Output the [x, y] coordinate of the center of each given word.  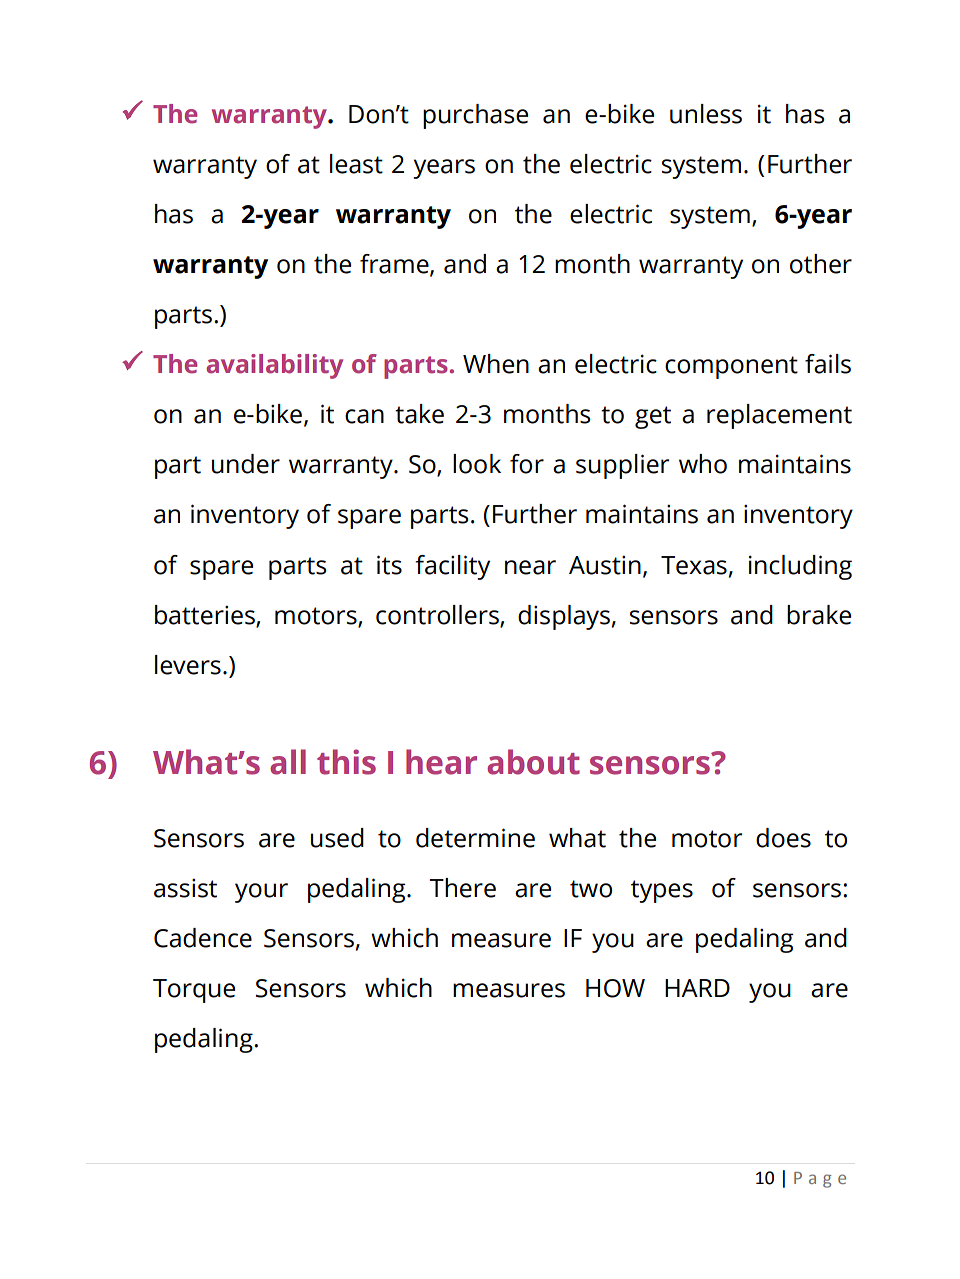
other [821, 264]
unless [706, 114]
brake [819, 615]
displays [564, 617]
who [703, 464]
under [246, 464]
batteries [206, 615]
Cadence [203, 938]
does [783, 838]
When [496, 364]
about [533, 762]
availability [274, 366]
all [288, 762]
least [356, 164]
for [527, 464]
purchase [475, 116]
